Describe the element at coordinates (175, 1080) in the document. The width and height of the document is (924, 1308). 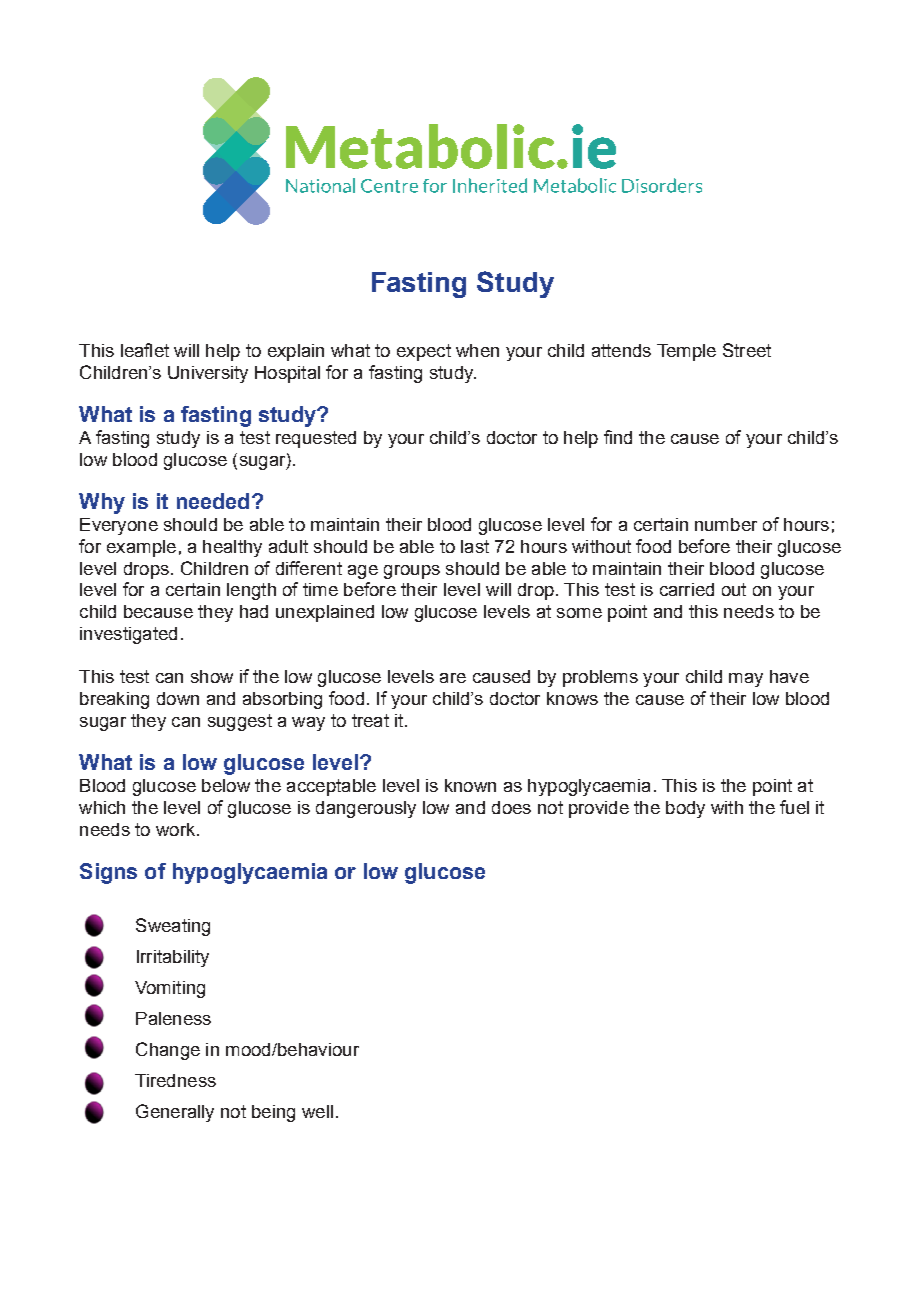
I see `Tiredness` at that location.
